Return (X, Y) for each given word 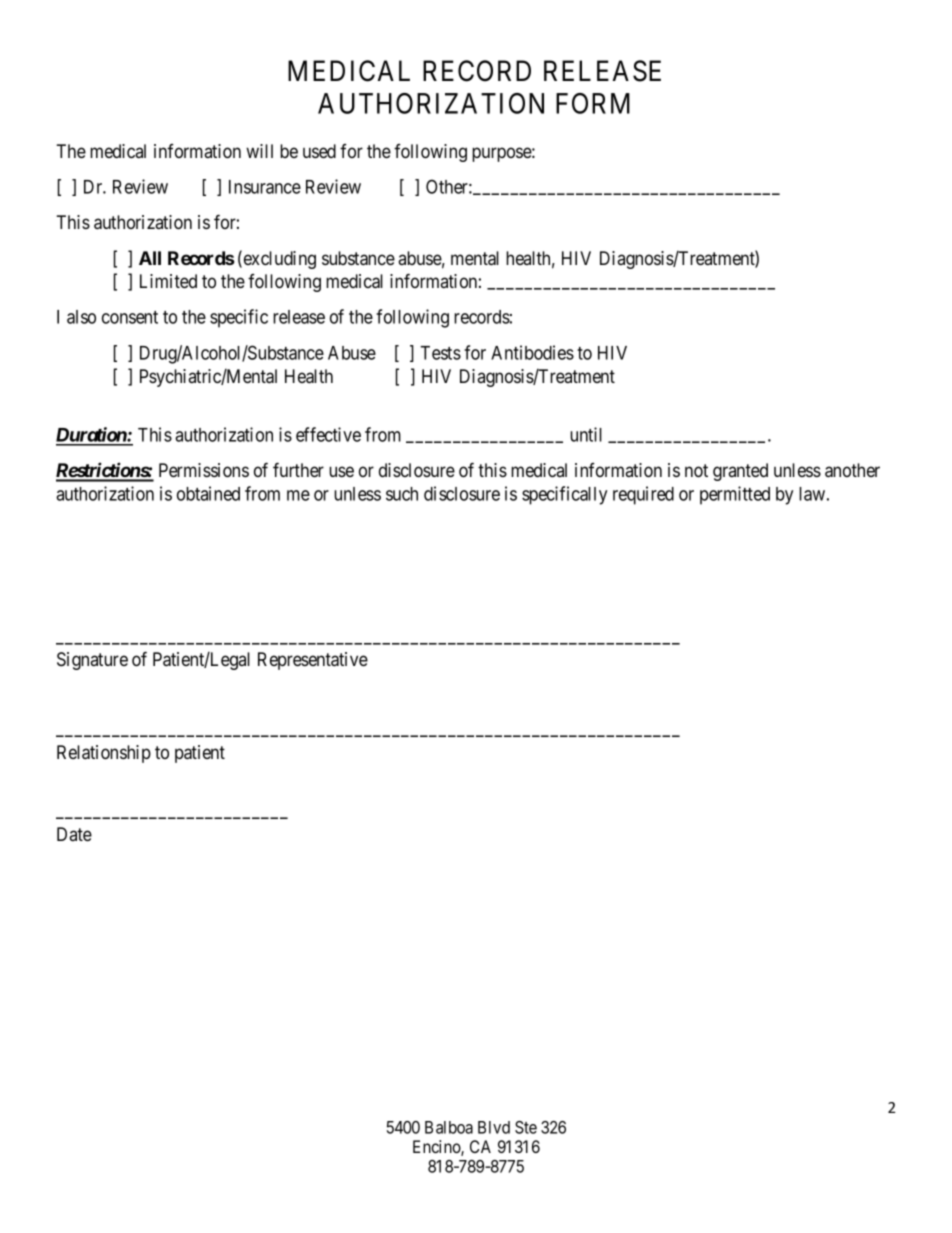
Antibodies (532, 352)
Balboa (449, 1127)
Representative (313, 661)
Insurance (265, 187)
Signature (92, 661)
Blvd (494, 1127)
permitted (735, 495)
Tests (440, 353)
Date (74, 834)
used (319, 151)
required (643, 495)
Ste (526, 1127)
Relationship (104, 754)
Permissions (204, 470)
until (586, 434)
